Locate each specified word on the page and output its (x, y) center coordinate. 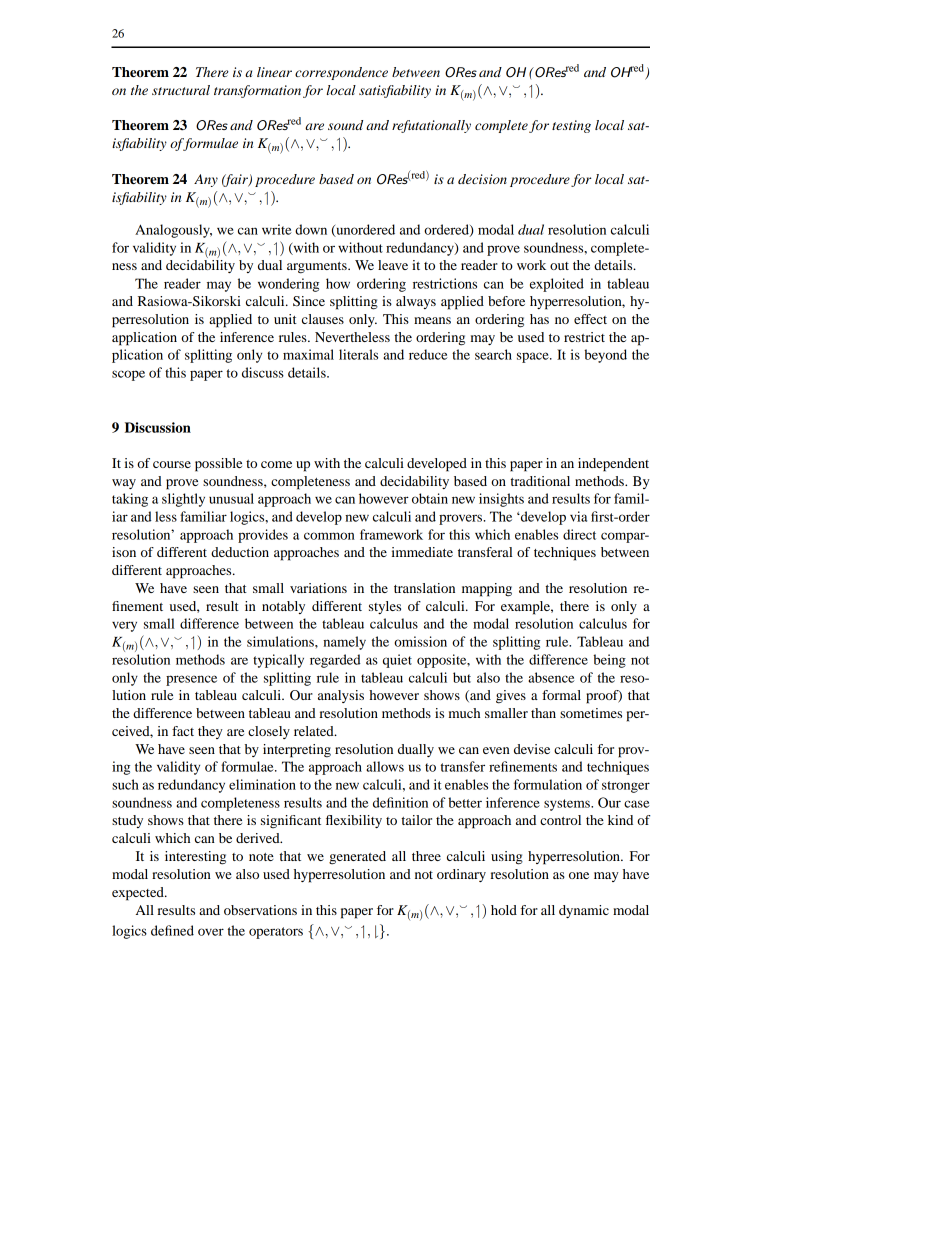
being (609, 661)
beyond (605, 356)
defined (172, 930)
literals (358, 354)
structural (181, 90)
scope (128, 375)
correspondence (341, 73)
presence (191, 680)
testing (571, 126)
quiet (397, 661)
